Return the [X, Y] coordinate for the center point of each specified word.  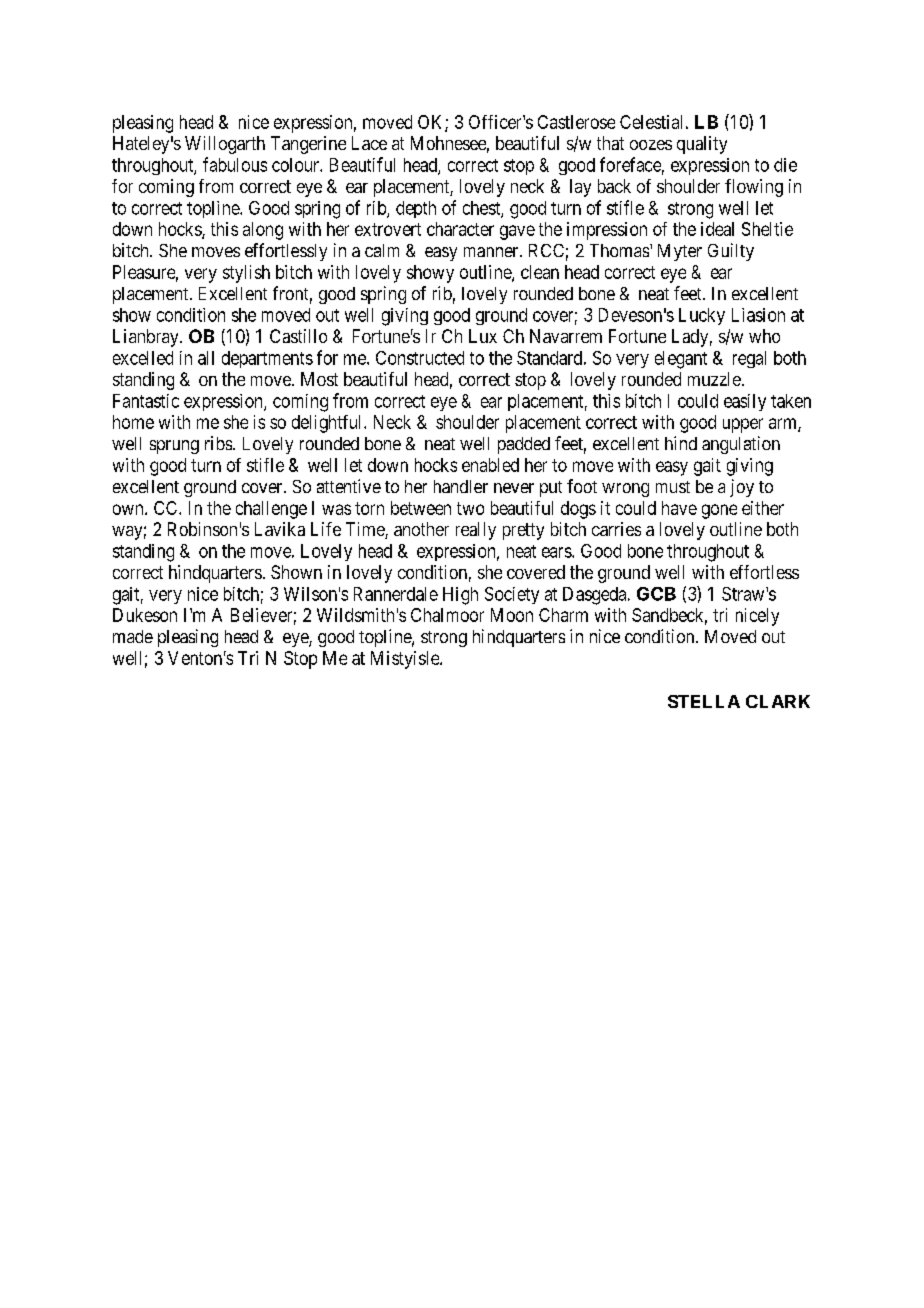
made [133, 636]
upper [743, 425]
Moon [512, 615]
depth [416, 209]
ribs [218, 443]
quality [702, 145]
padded [524, 445]
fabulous [235, 164]
